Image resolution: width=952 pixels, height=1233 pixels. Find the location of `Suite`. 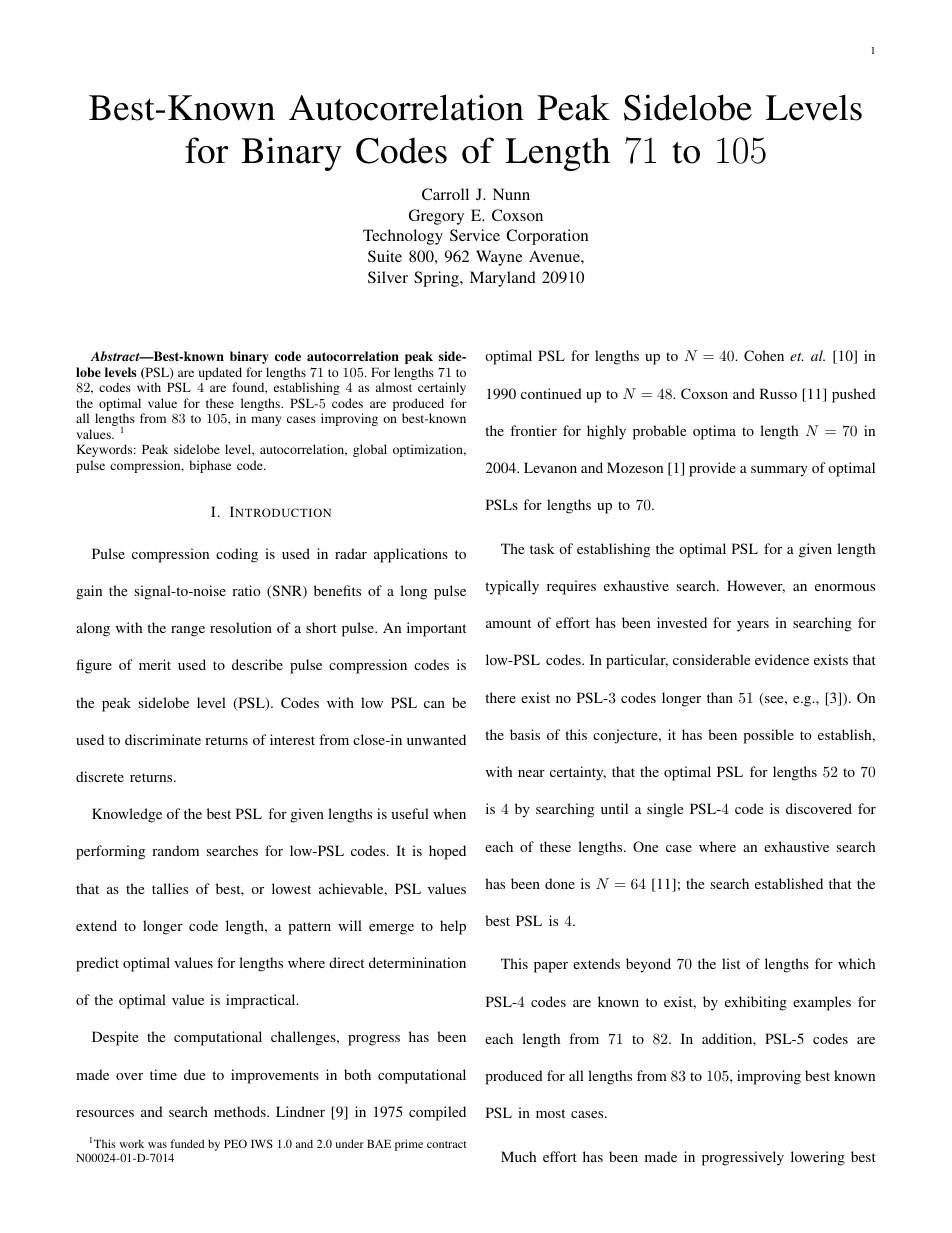

Suite is located at coordinates (385, 256).
